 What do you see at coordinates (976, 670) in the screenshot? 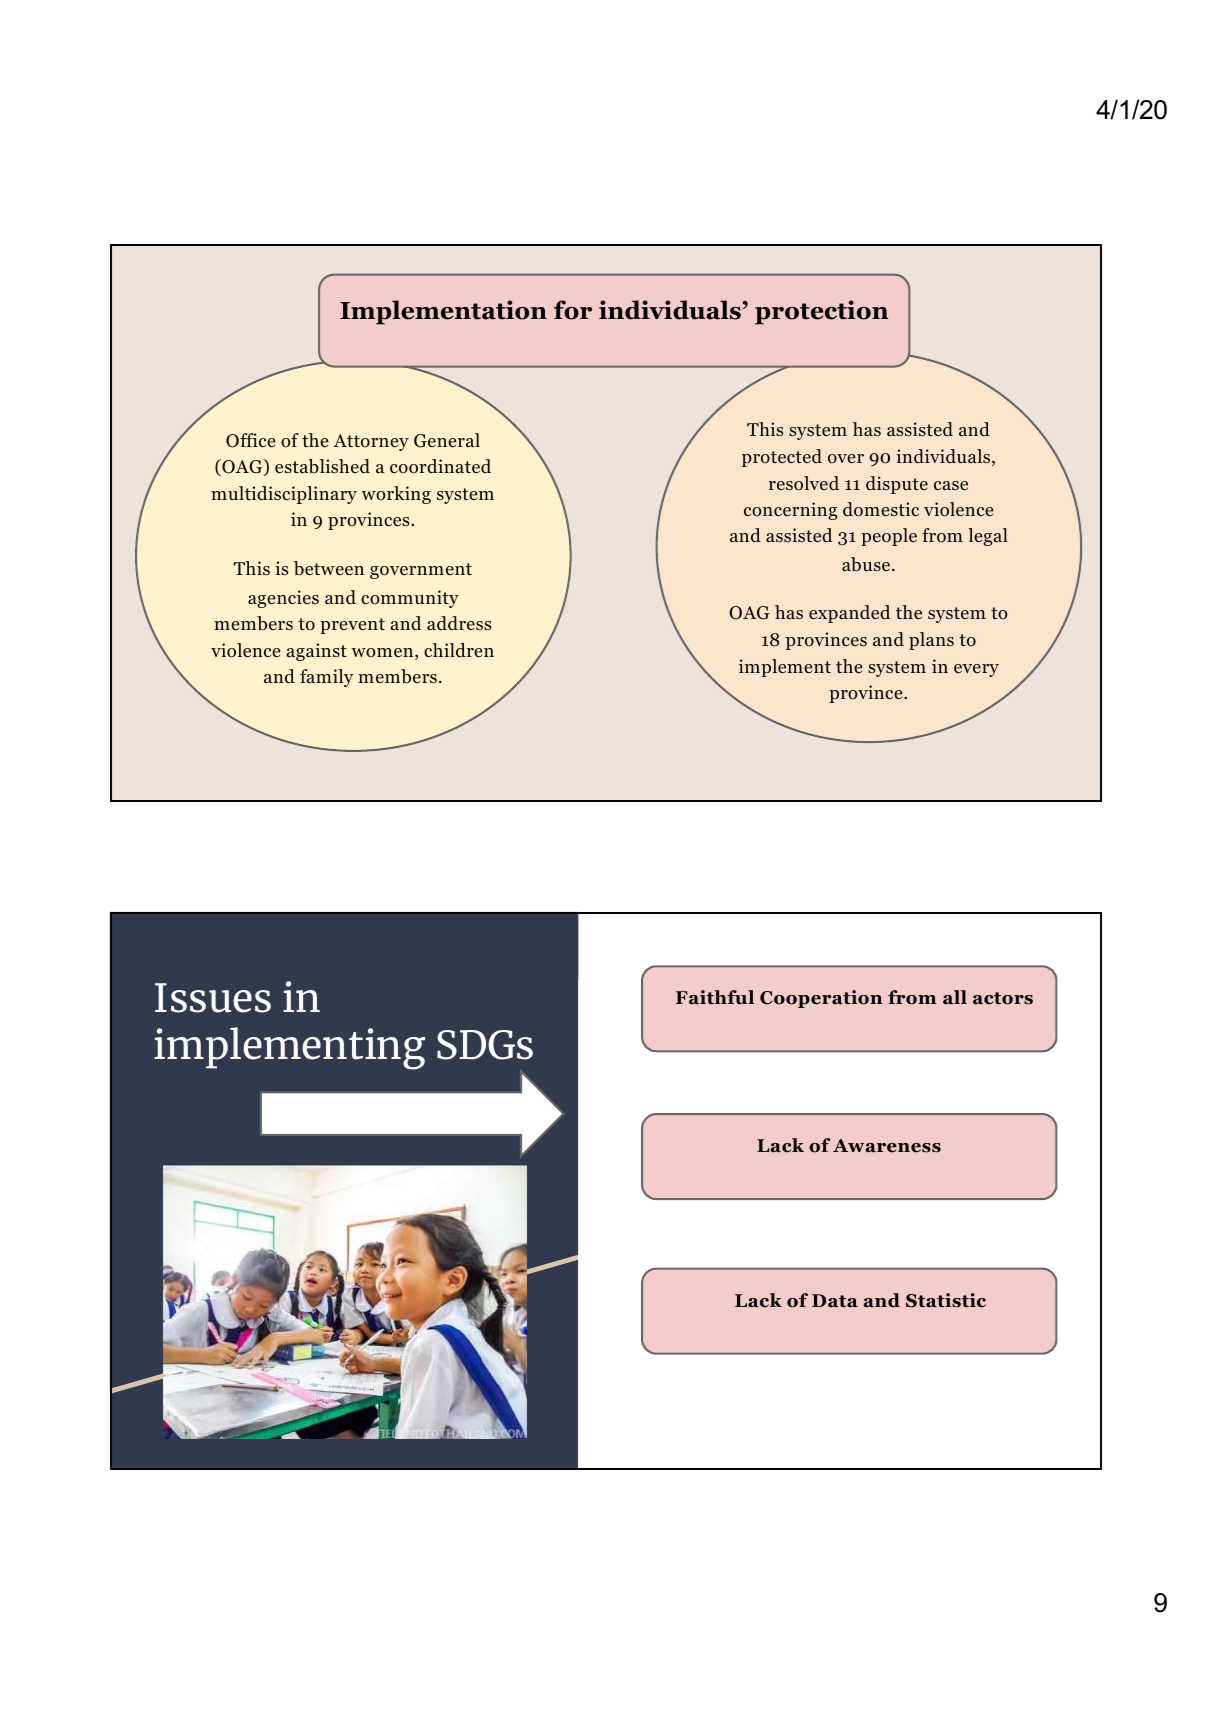
I see `every` at bounding box center [976, 670].
